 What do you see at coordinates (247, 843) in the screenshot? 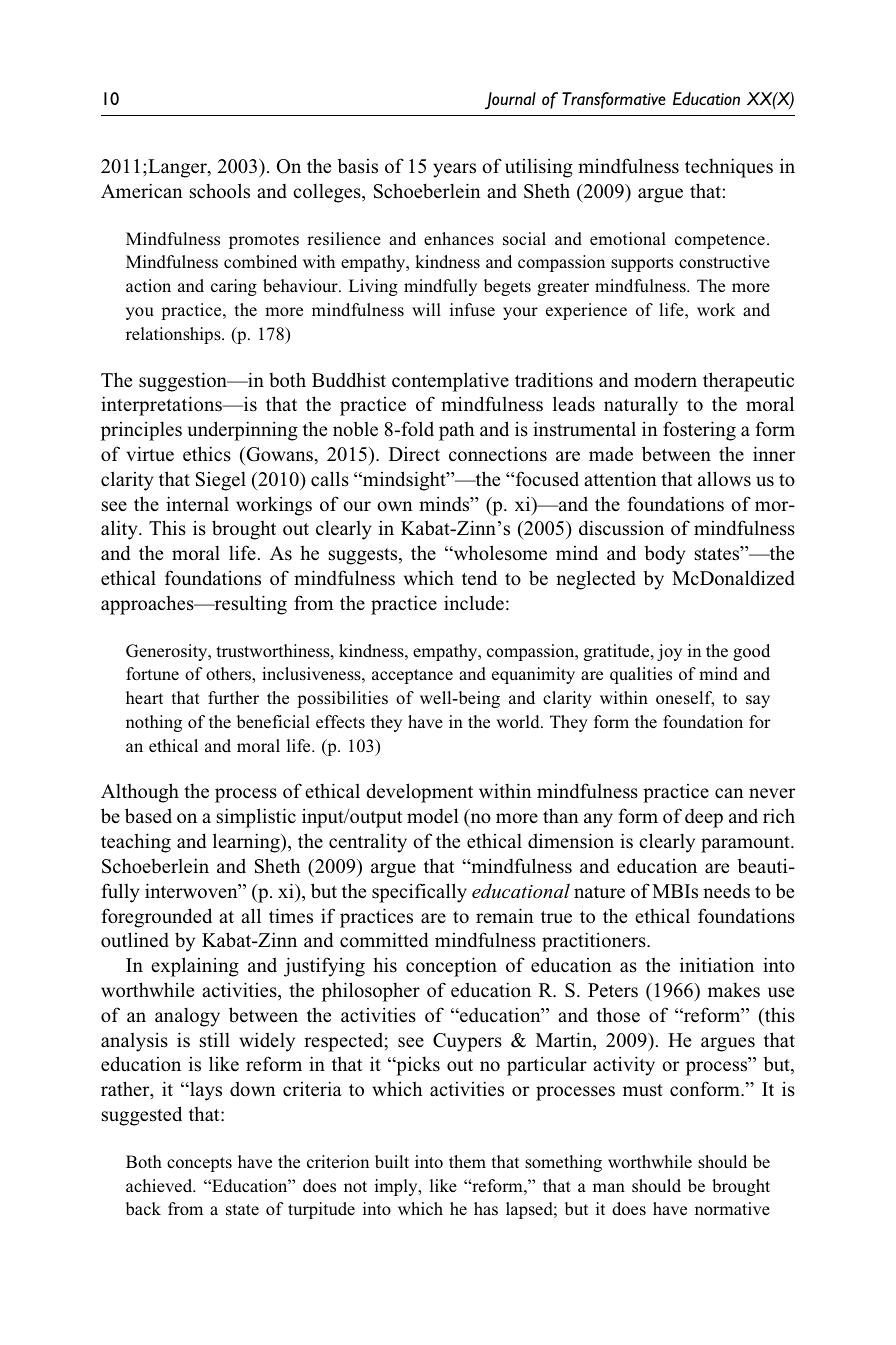
I see `learning` at bounding box center [247, 843].
